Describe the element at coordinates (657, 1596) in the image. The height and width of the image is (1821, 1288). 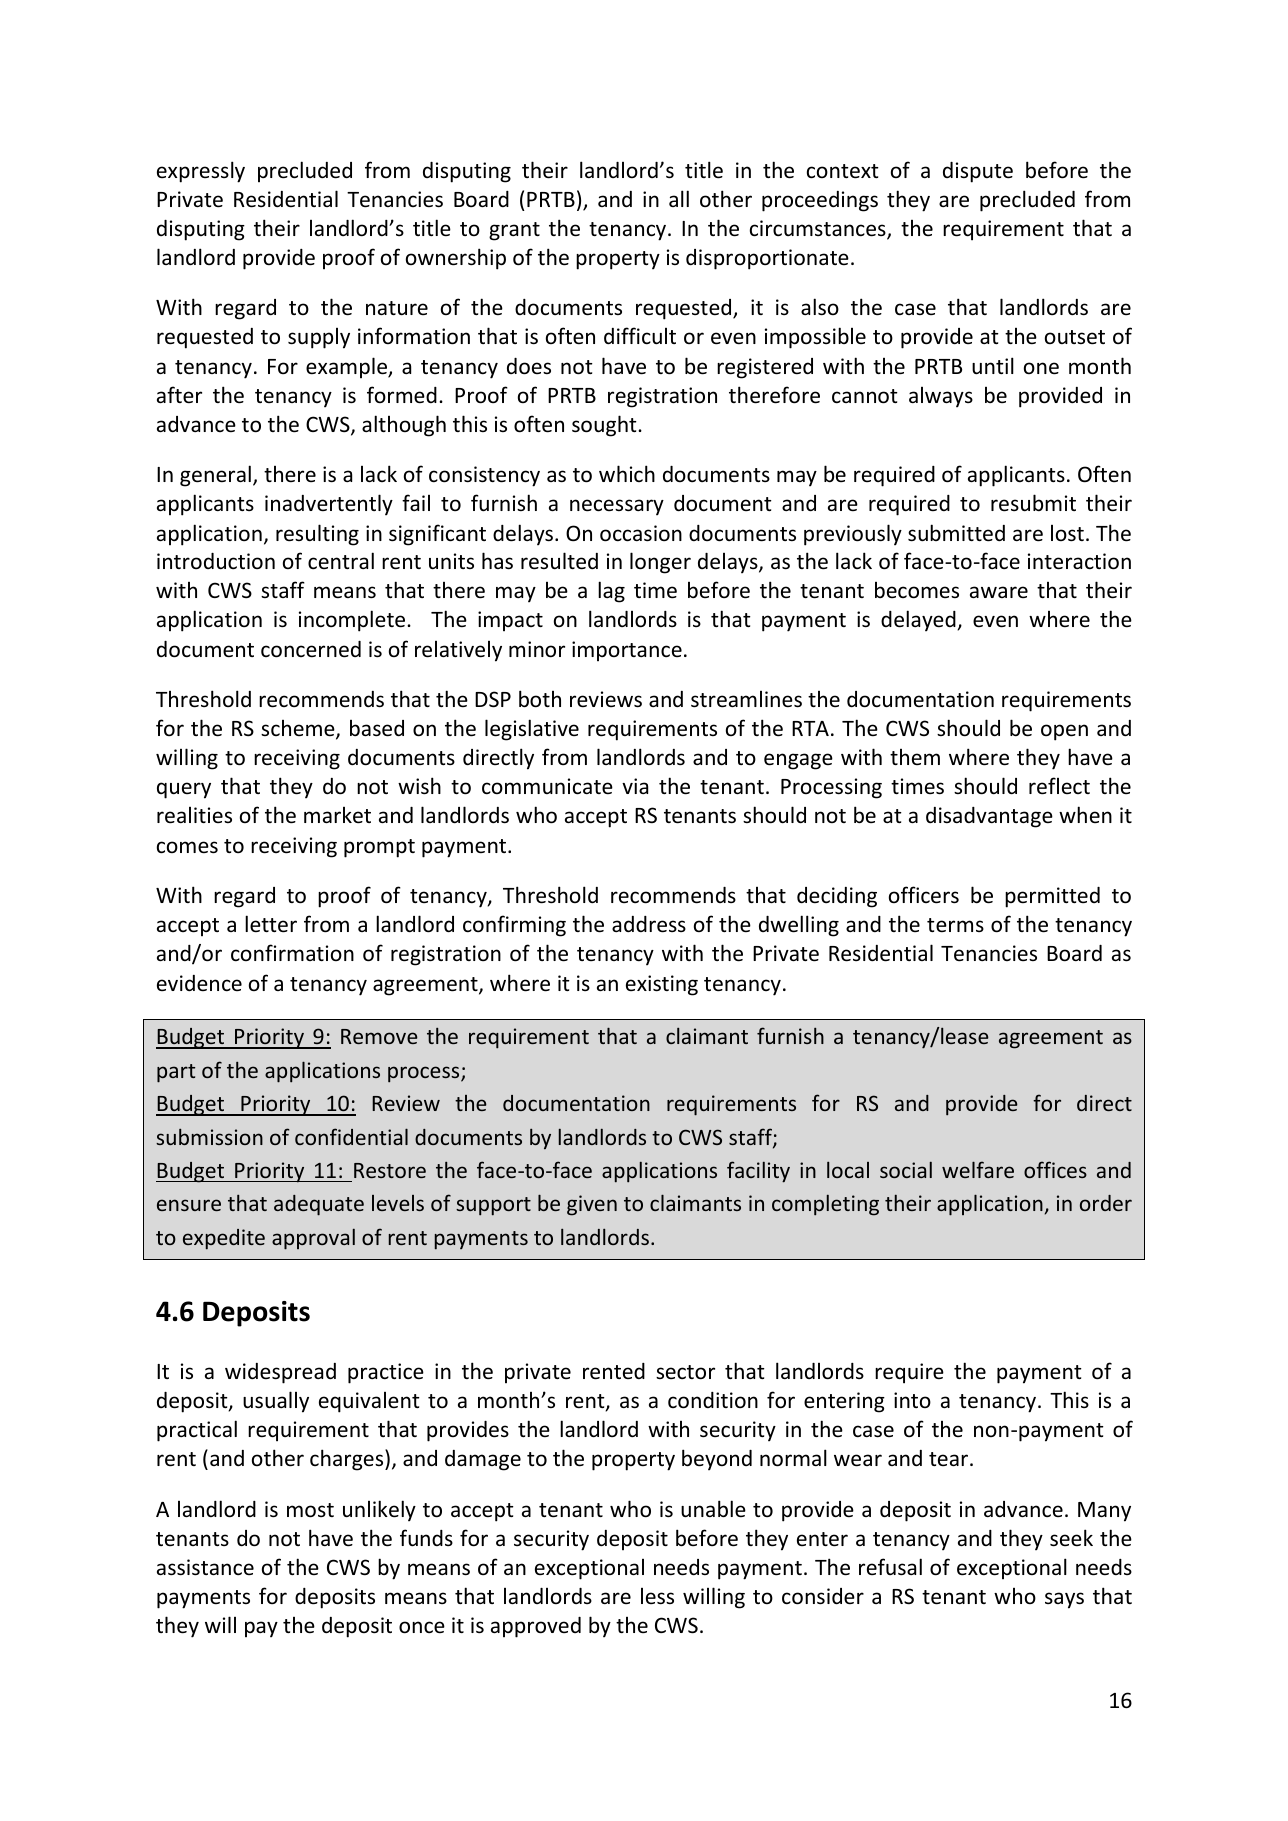
I see `less` at that location.
